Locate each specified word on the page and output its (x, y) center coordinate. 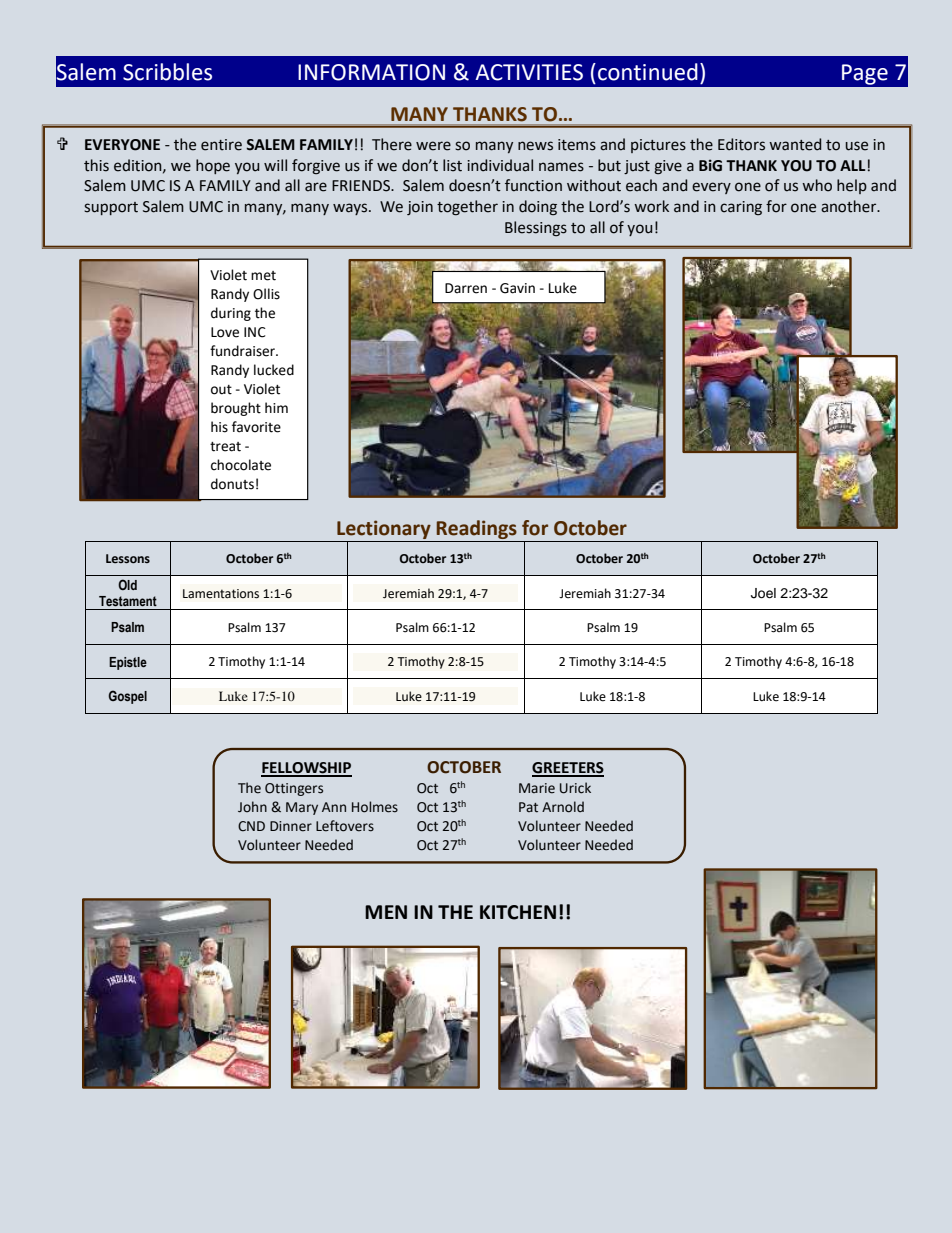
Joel (763, 593)
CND (251, 826)
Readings (477, 529)
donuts (232, 484)
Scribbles (167, 72)
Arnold (563, 807)
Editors (741, 144)
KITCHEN (518, 912)
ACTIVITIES (529, 72)
